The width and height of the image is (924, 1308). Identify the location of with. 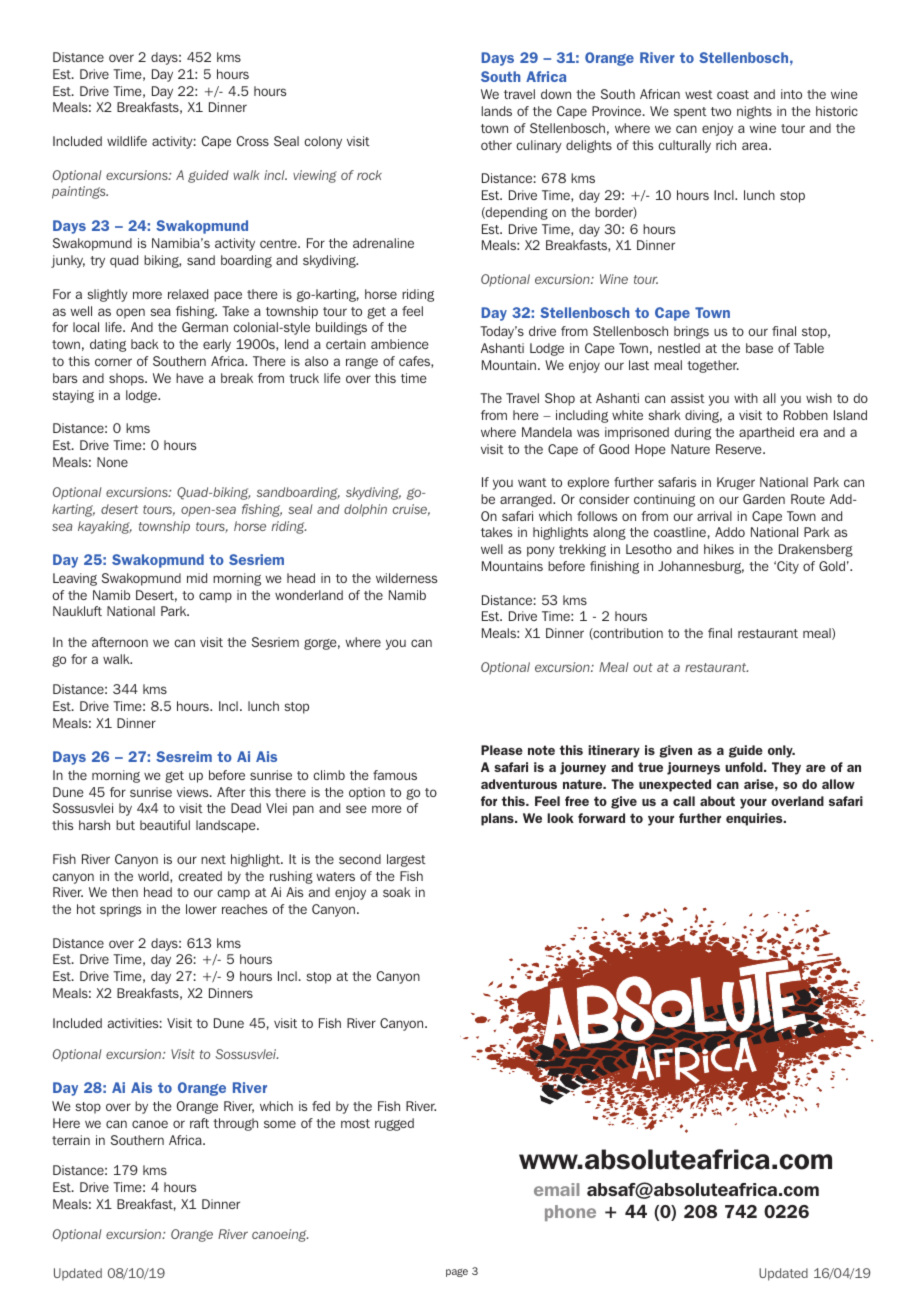
(746, 398).
